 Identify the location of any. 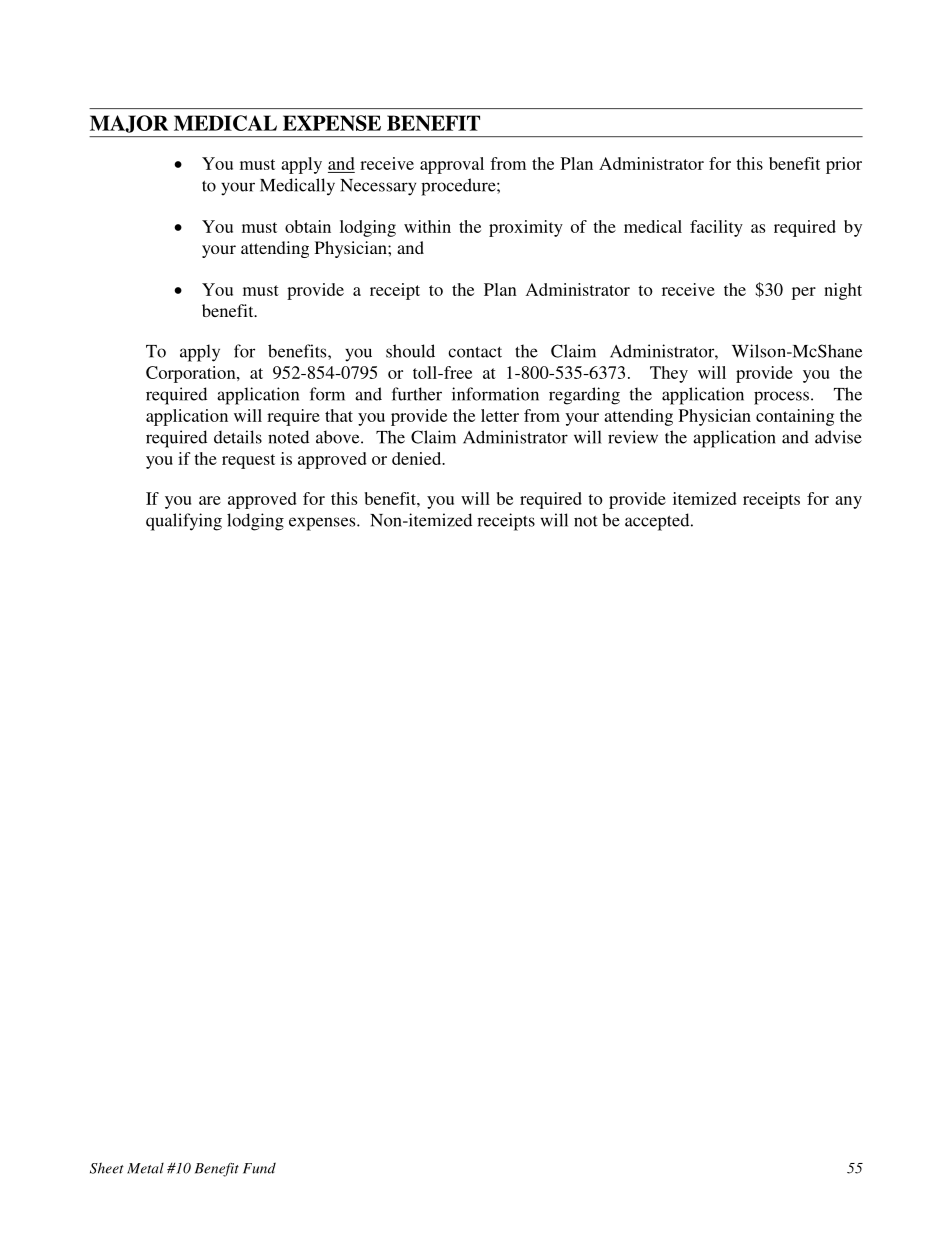
(848, 502).
